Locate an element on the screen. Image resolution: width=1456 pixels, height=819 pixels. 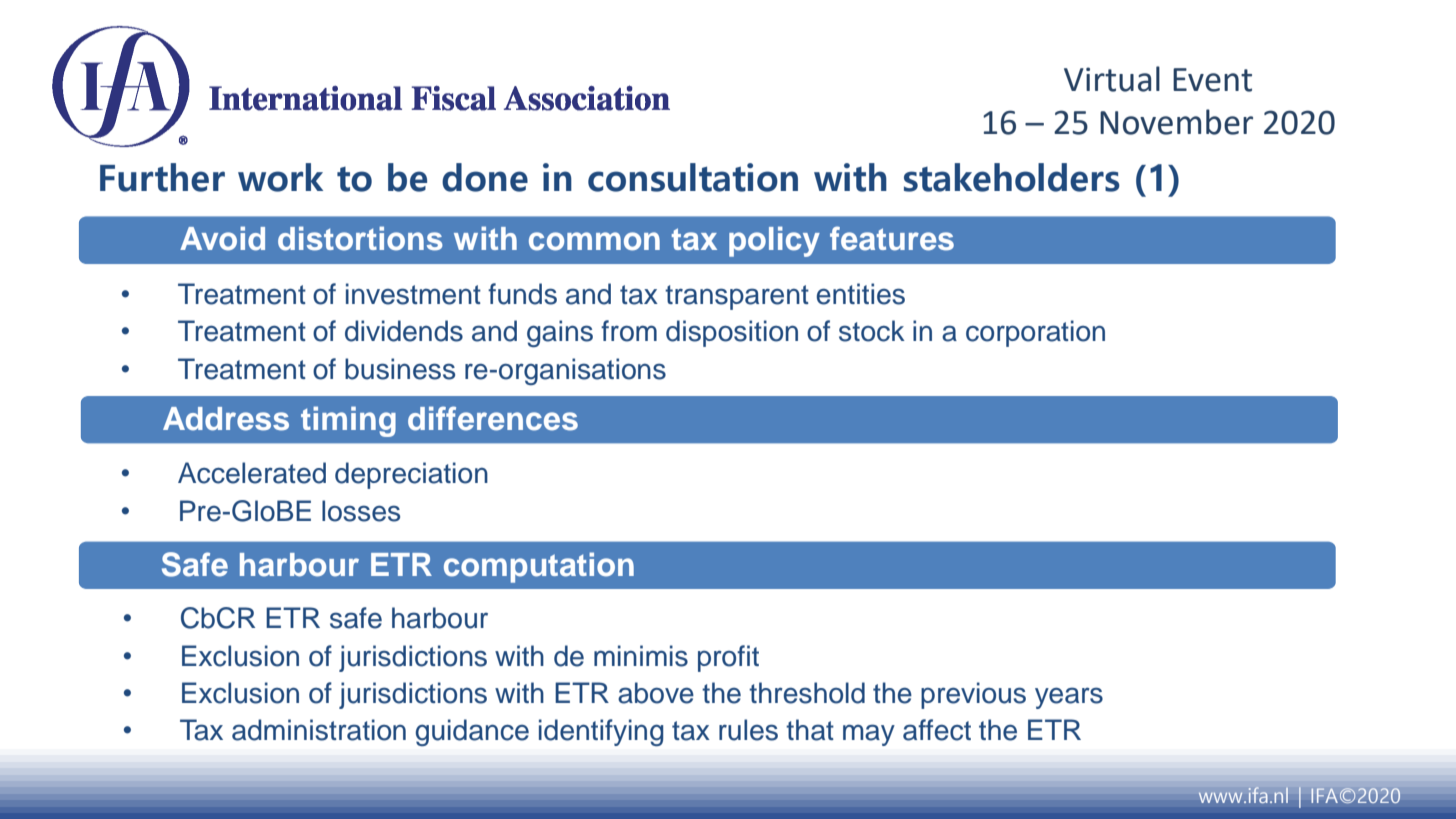
rules is located at coordinates (748, 730).
